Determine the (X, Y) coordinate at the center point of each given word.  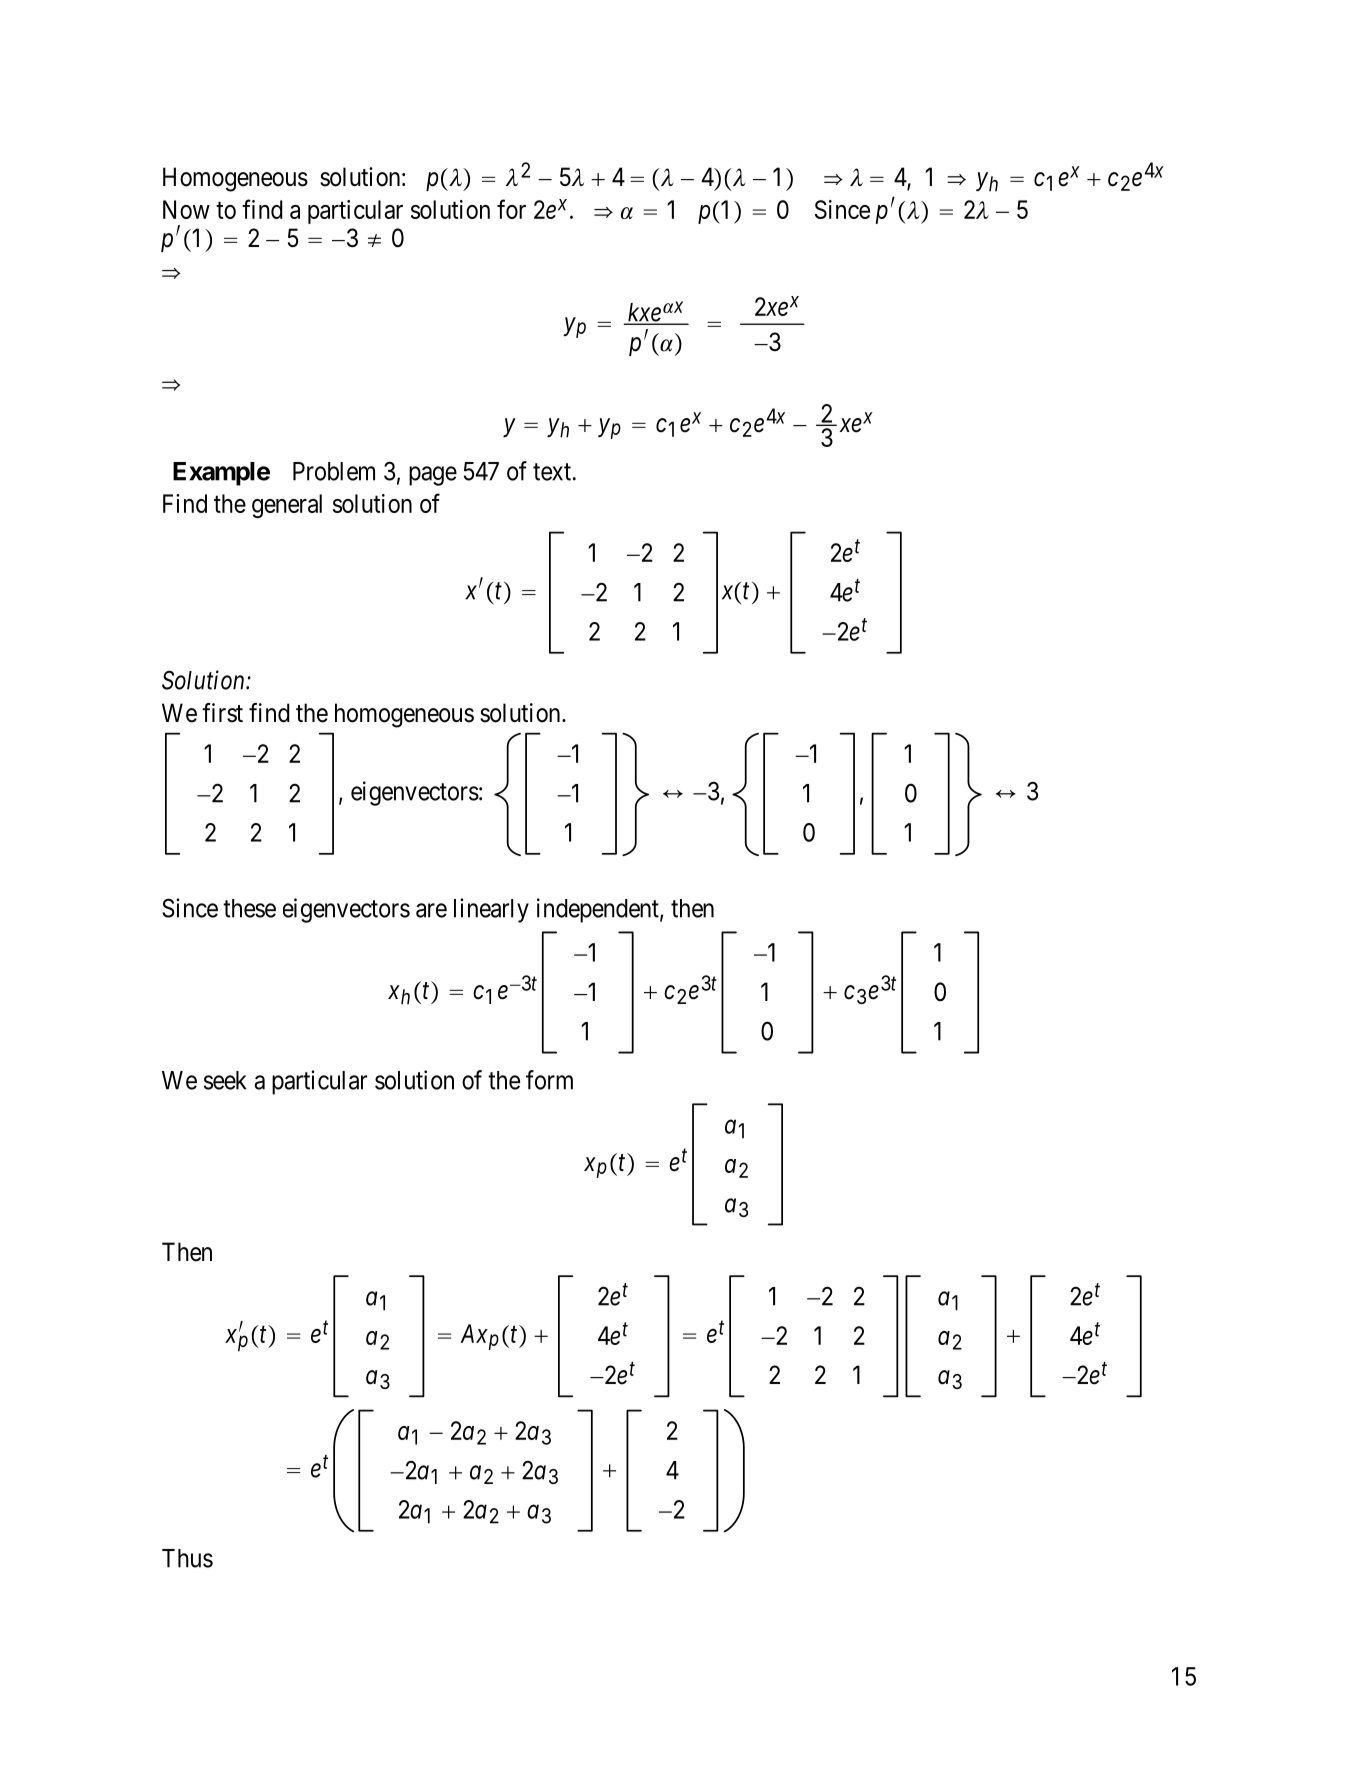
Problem (334, 471)
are (431, 910)
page (433, 476)
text (553, 472)
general (287, 506)
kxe (644, 313)
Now (186, 209)
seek (225, 1080)
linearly (491, 910)
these (249, 908)
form (549, 1080)
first (222, 713)
